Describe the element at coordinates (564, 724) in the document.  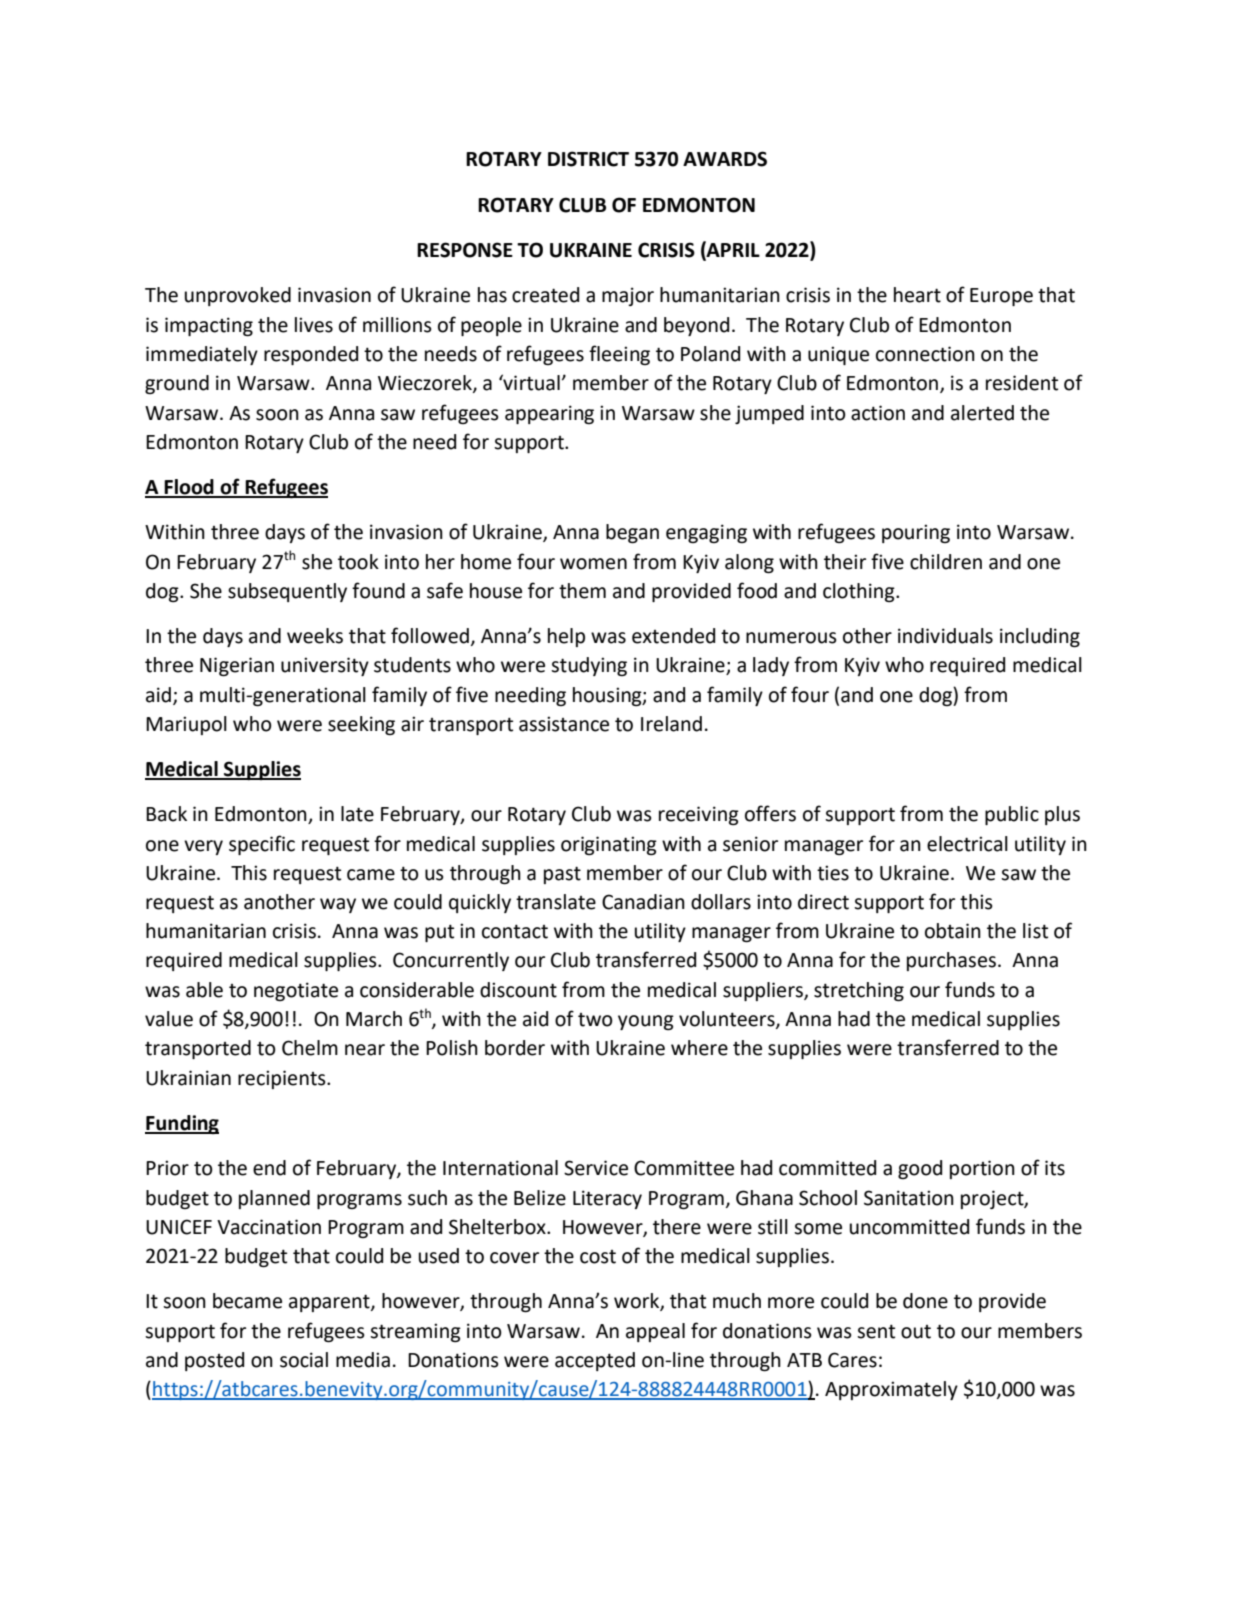
I see `assistance` at that location.
